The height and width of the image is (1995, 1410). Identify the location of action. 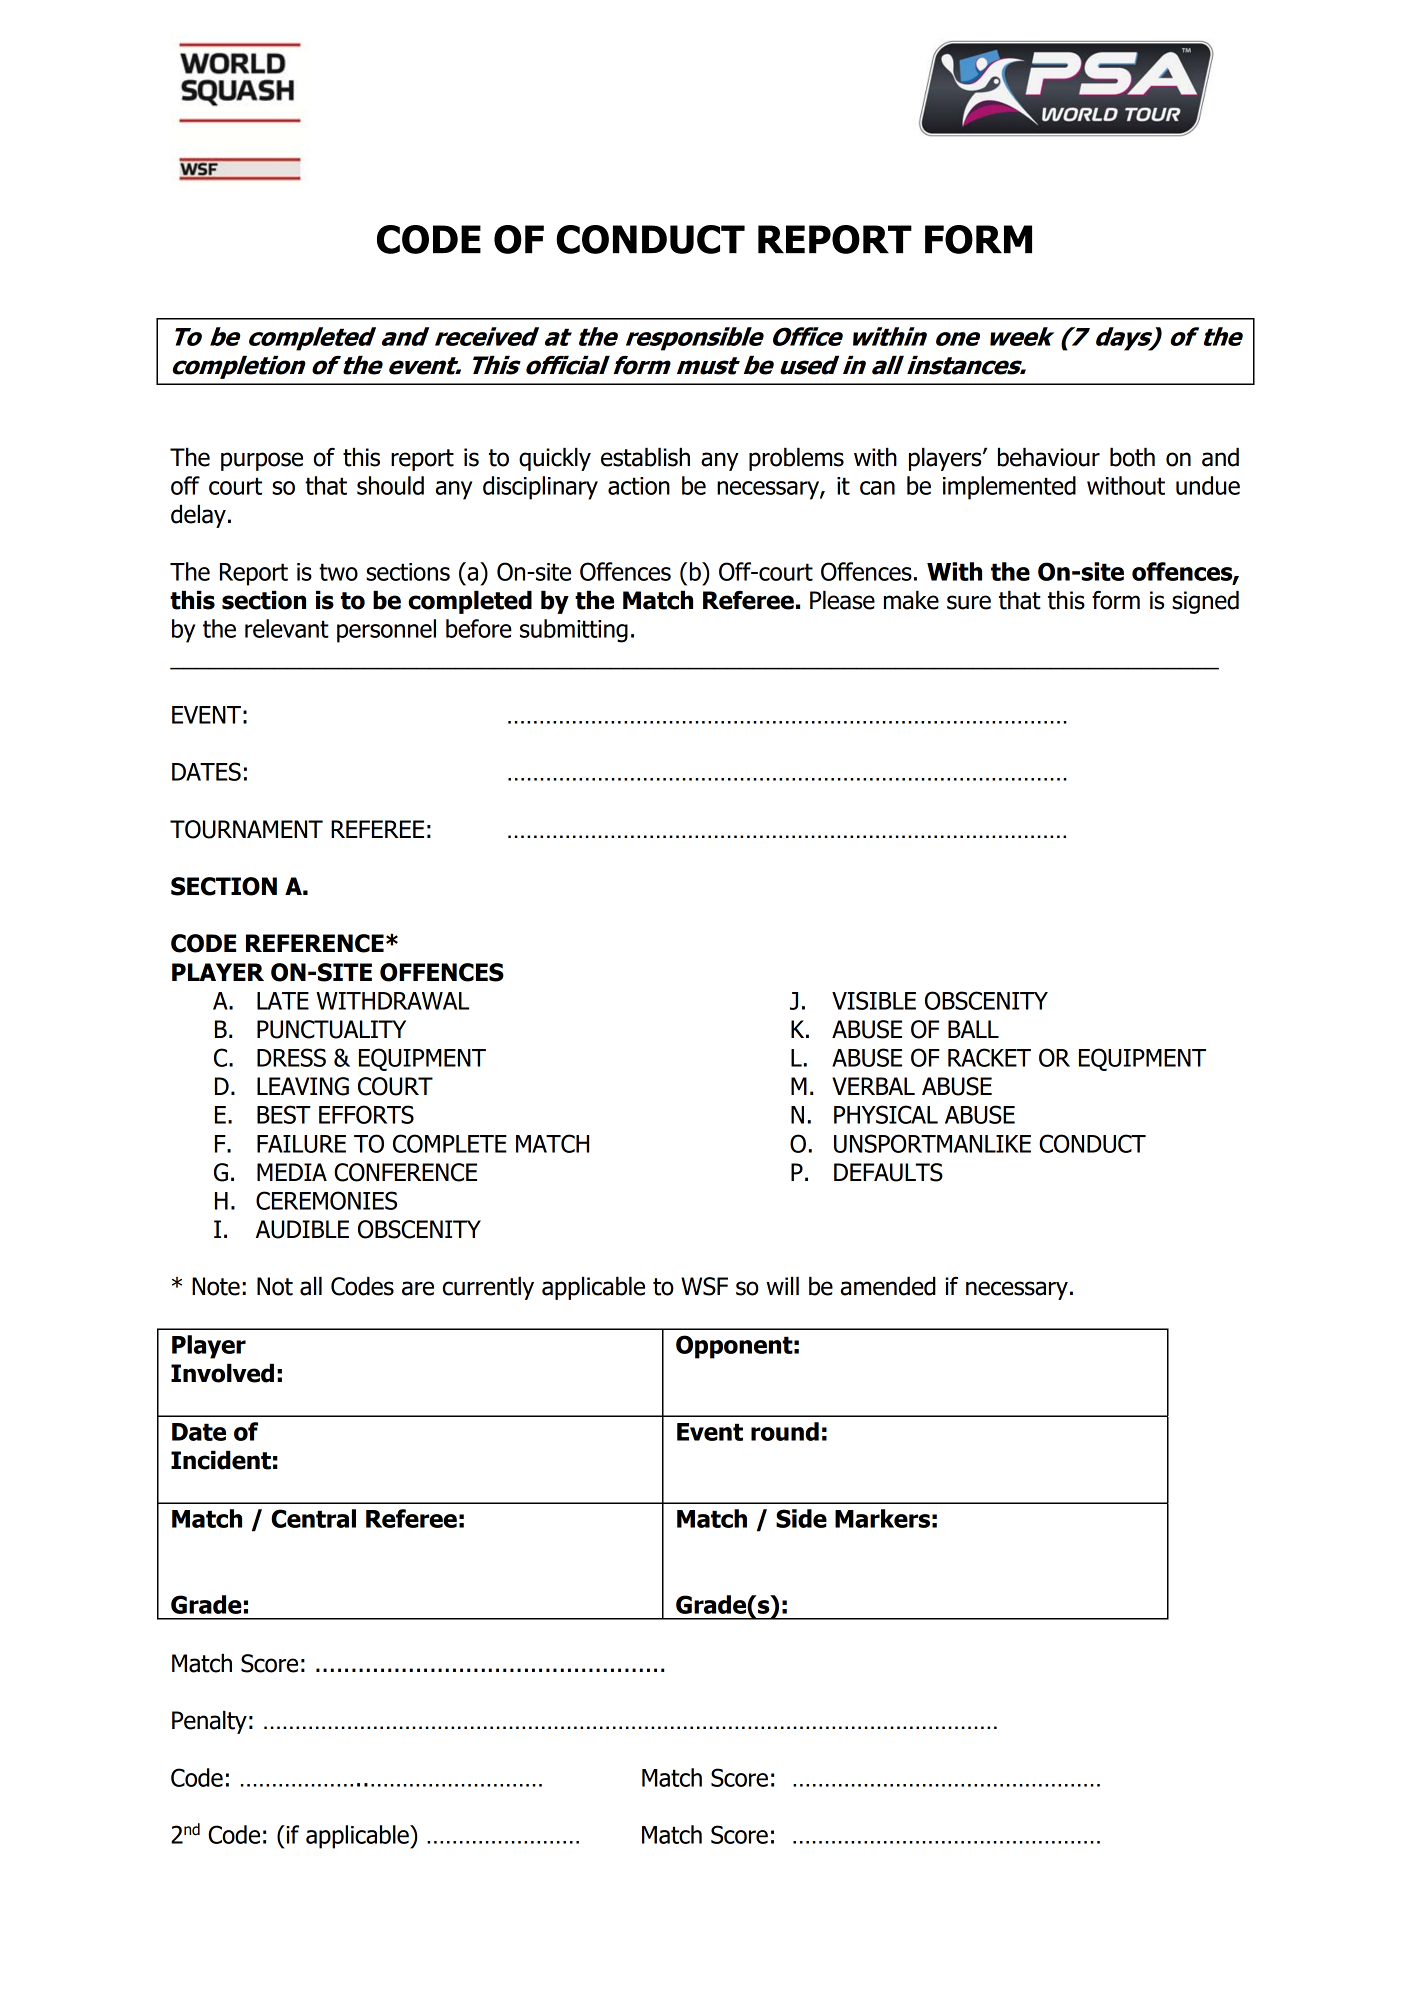
(639, 486).
